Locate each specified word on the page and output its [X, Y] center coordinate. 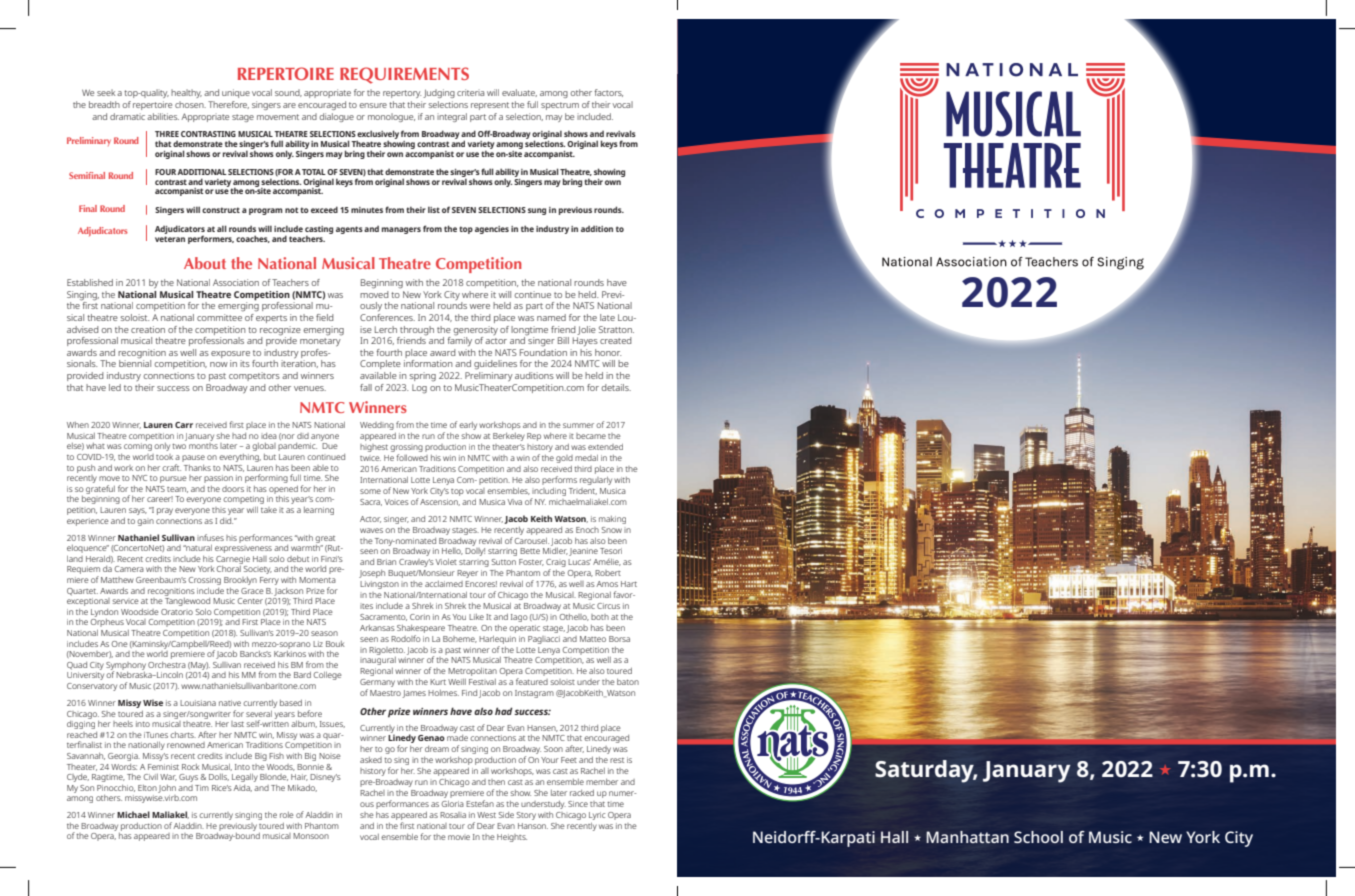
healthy [186, 93]
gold [564, 459]
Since [578, 804]
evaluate [519, 93]
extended [605, 447]
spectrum [560, 106]
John [167, 789]
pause [193, 458]
